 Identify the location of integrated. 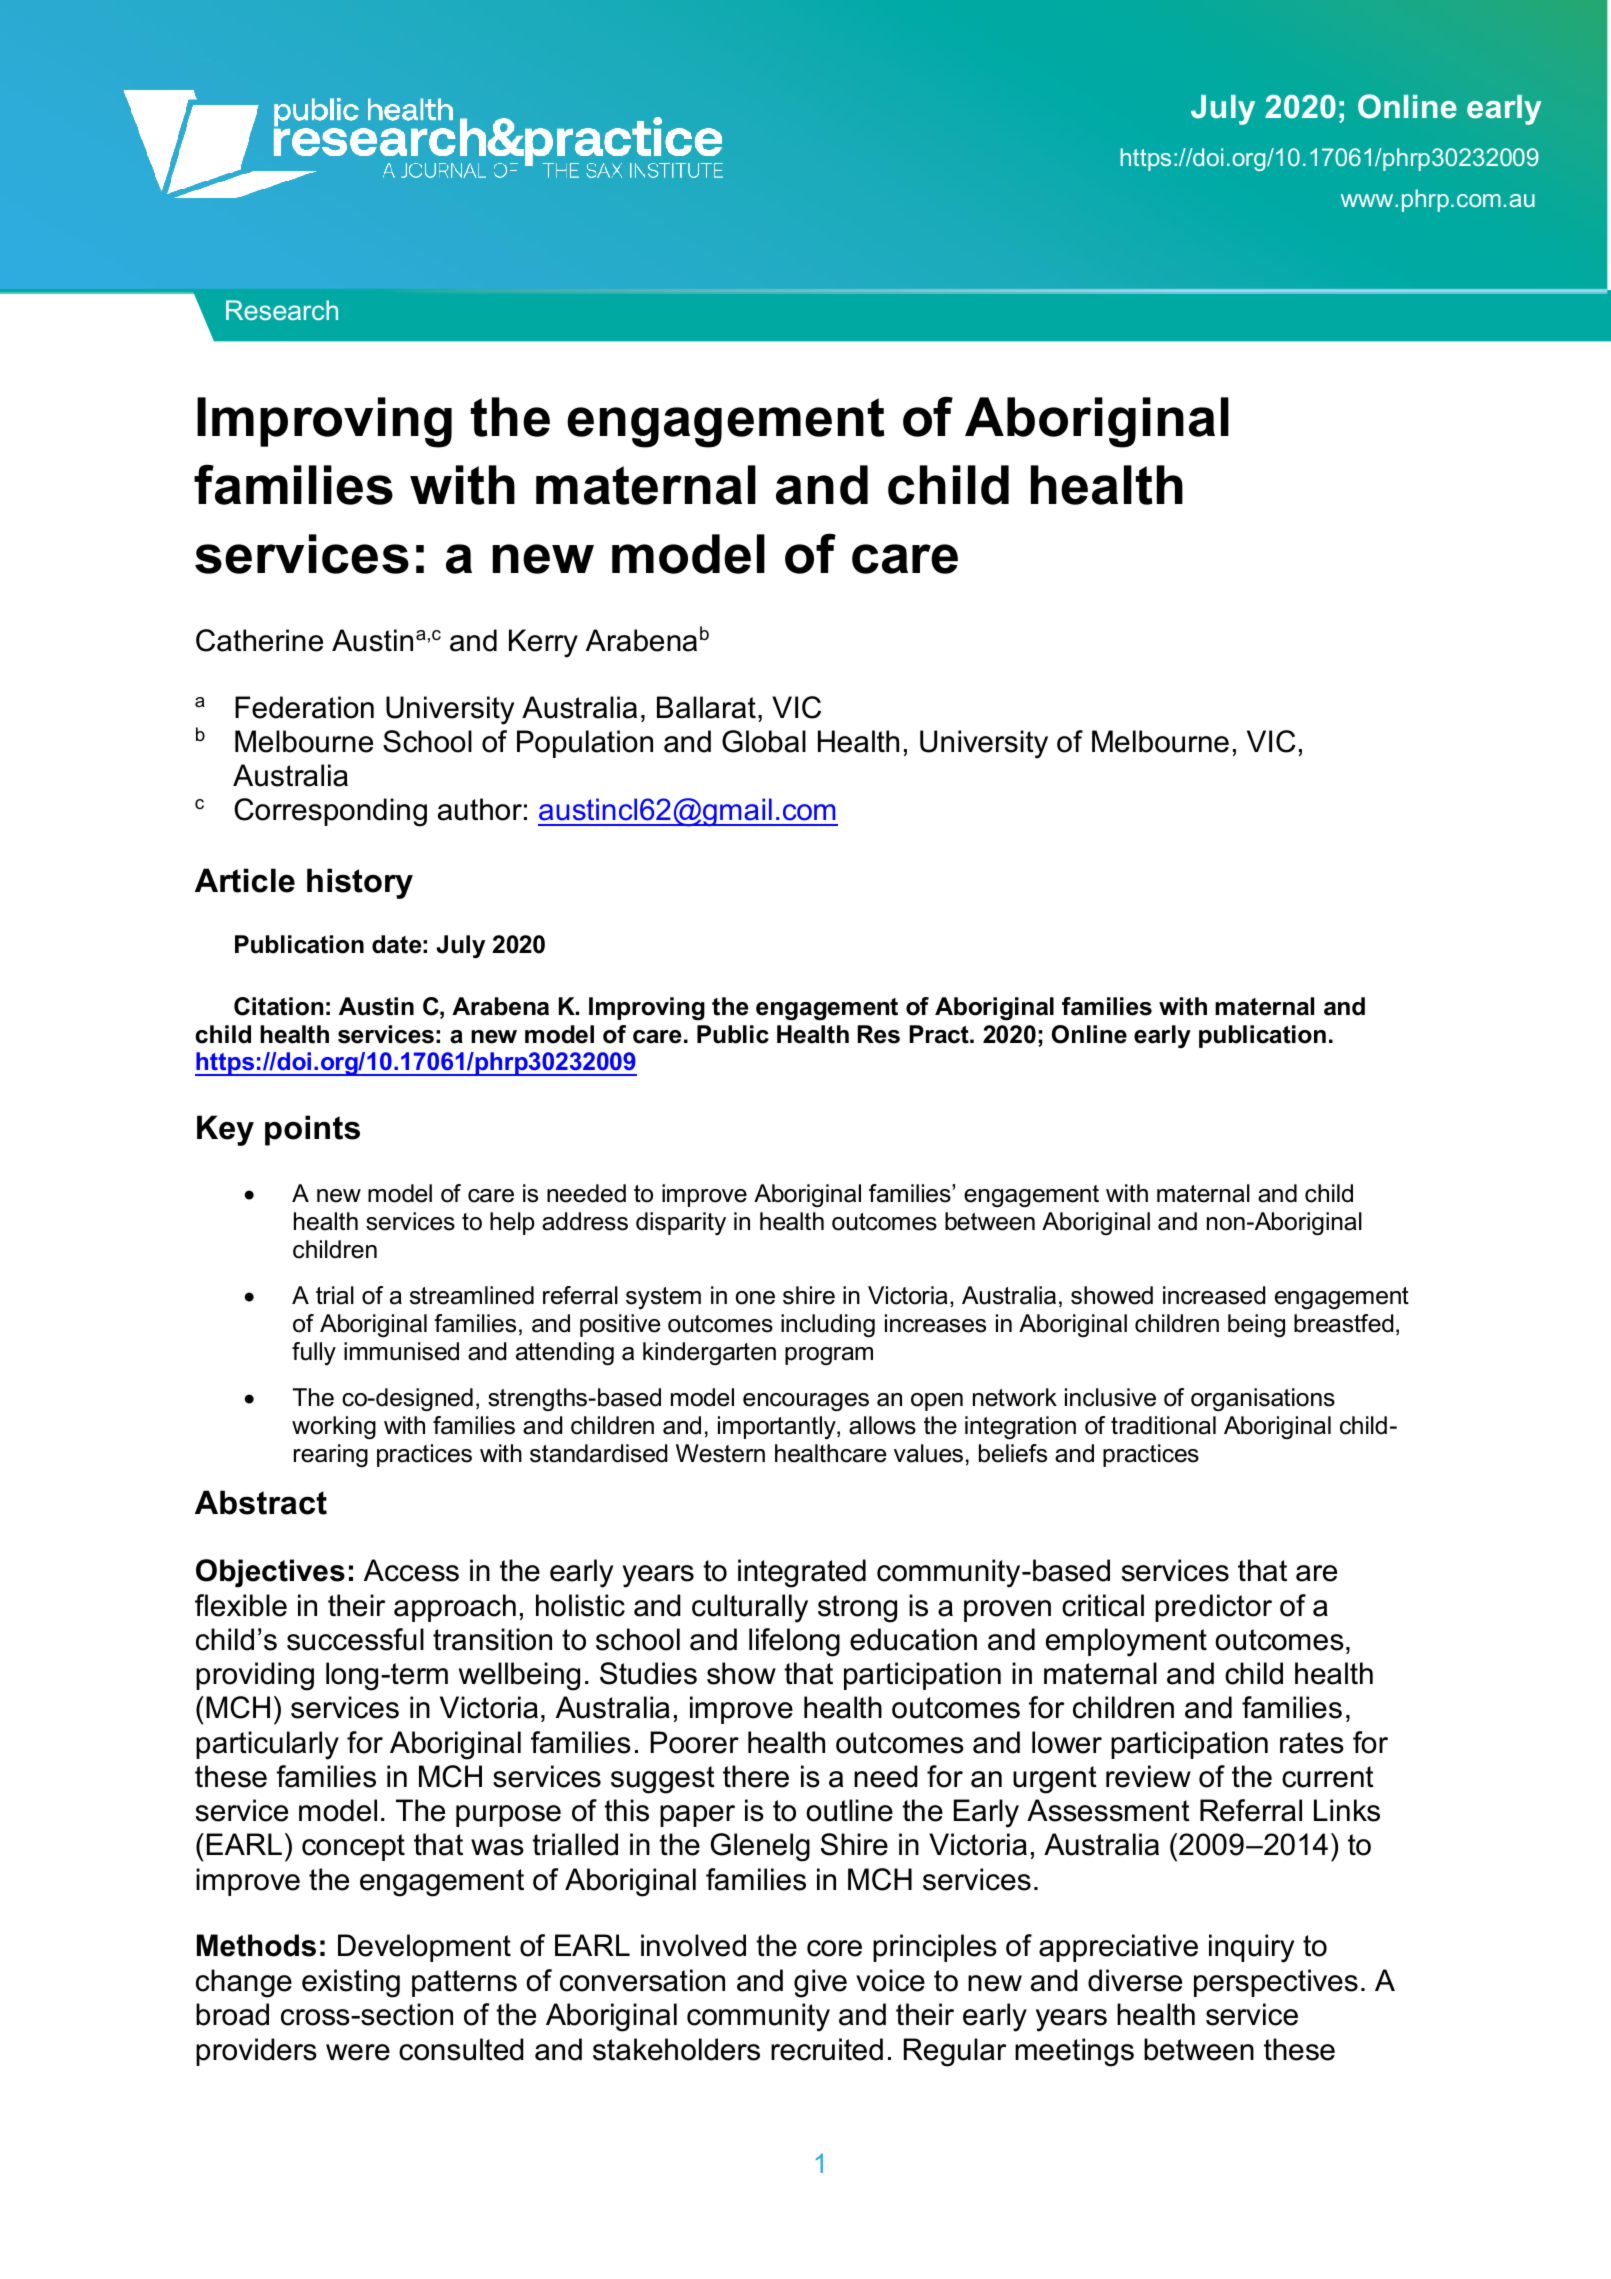
(802, 1573).
